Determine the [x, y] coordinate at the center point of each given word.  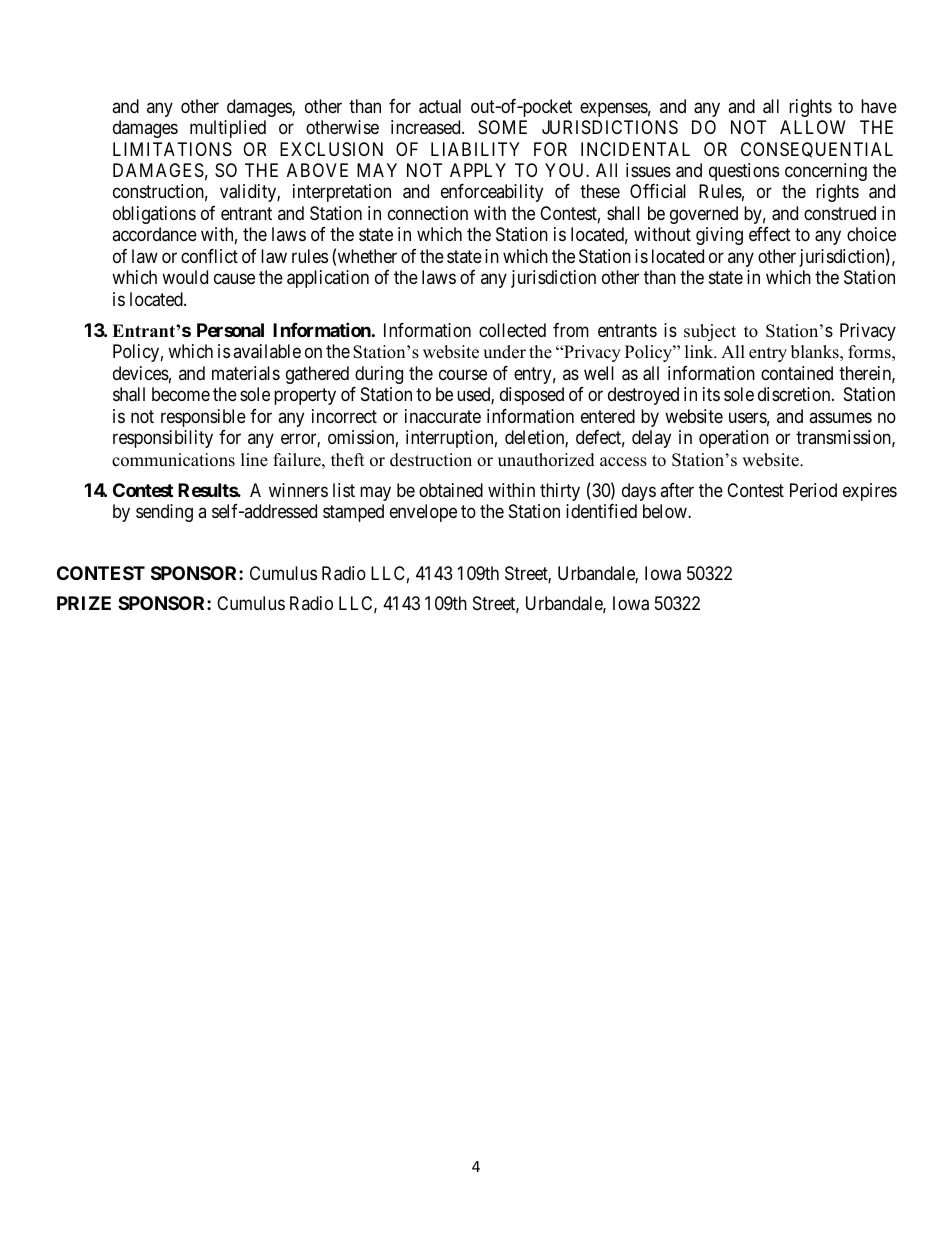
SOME [502, 127]
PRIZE [84, 603]
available [267, 351]
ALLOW [813, 127]
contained [797, 373]
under [504, 352]
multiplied [228, 129]
